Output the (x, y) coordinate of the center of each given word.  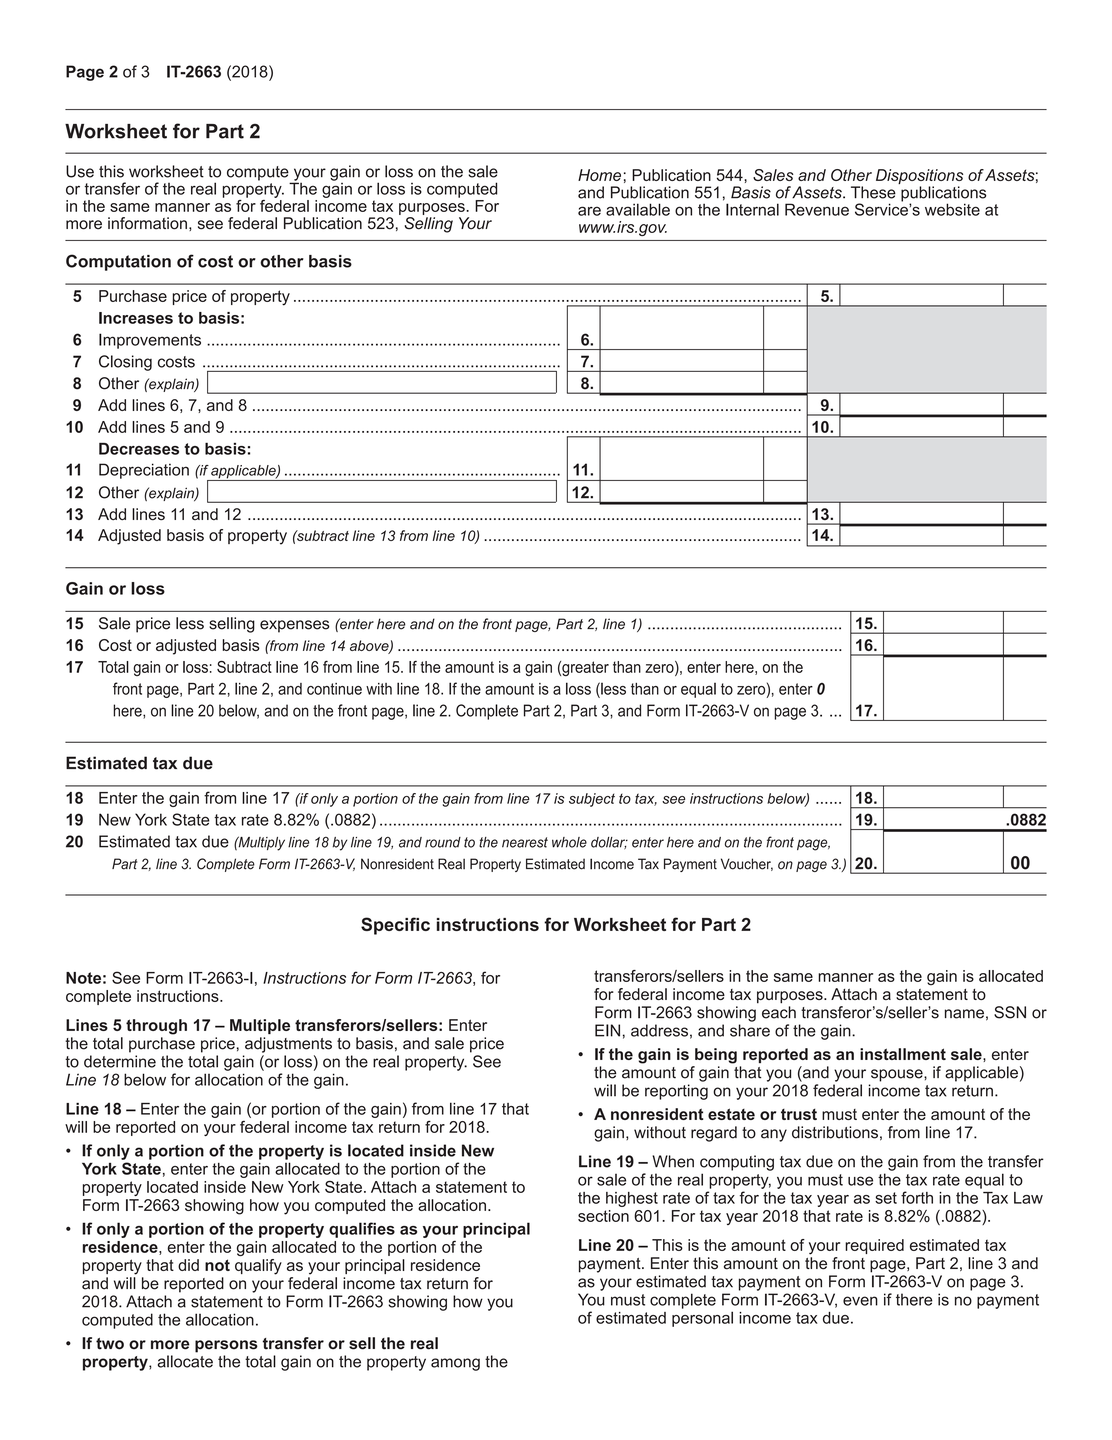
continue (334, 689)
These (873, 192)
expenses (295, 626)
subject (592, 800)
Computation (118, 262)
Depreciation (144, 471)
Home (599, 175)
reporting (676, 1092)
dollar (609, 843)
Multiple (260, 1026)
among (455, 1364)
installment (903, 1054)
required (874, 1246)
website (952, 209)
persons (226, 1346)
